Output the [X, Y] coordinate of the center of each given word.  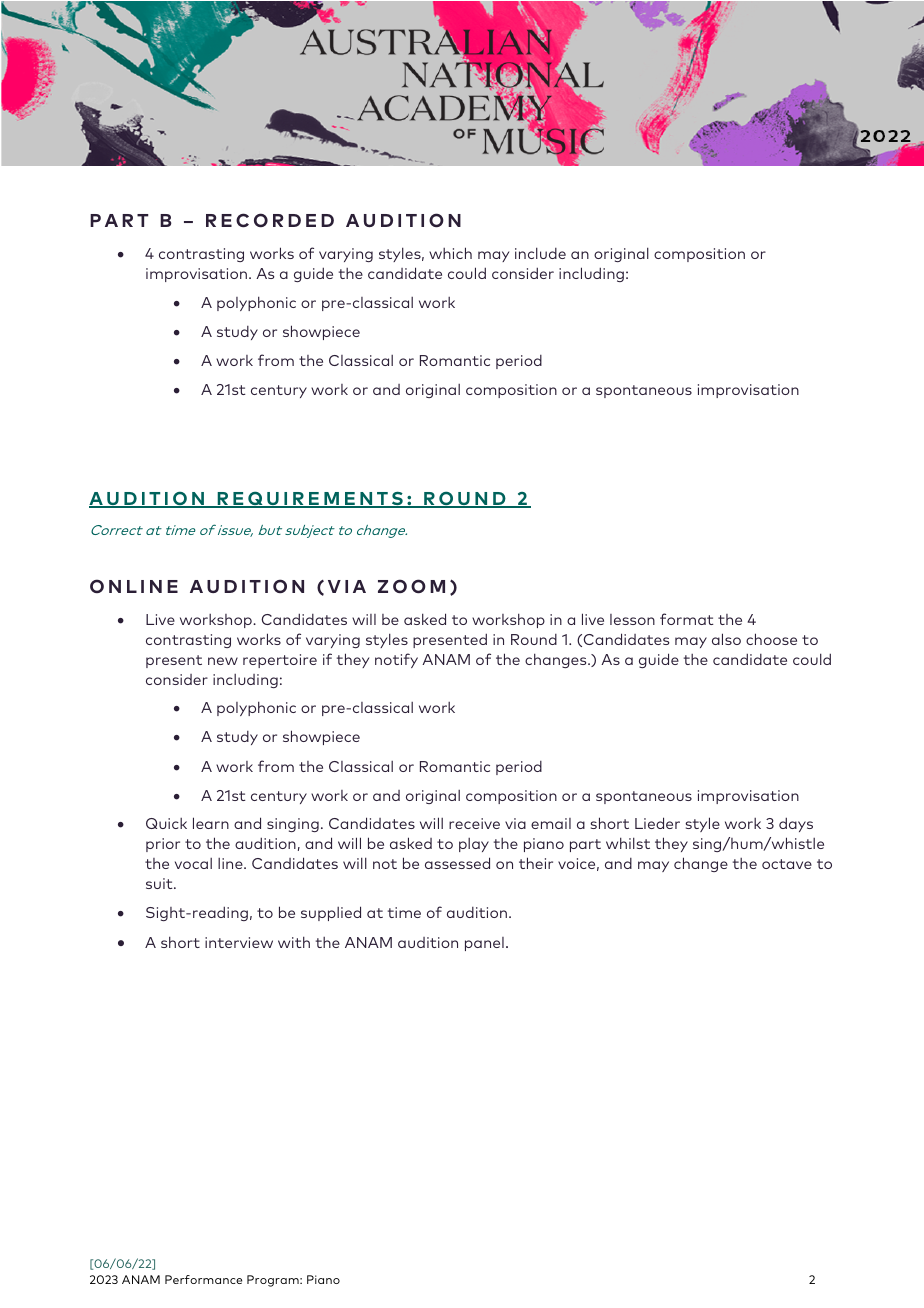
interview [239, 942]
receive [474, 823]
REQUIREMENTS [310, 499]
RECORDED [270, 220]
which [450, 253]
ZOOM [411, 586]
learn [211, 823]
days [796, 824]
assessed [457, 863]
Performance [203, 1279]
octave [787, 864]
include [540, 253]
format [687, 619]
